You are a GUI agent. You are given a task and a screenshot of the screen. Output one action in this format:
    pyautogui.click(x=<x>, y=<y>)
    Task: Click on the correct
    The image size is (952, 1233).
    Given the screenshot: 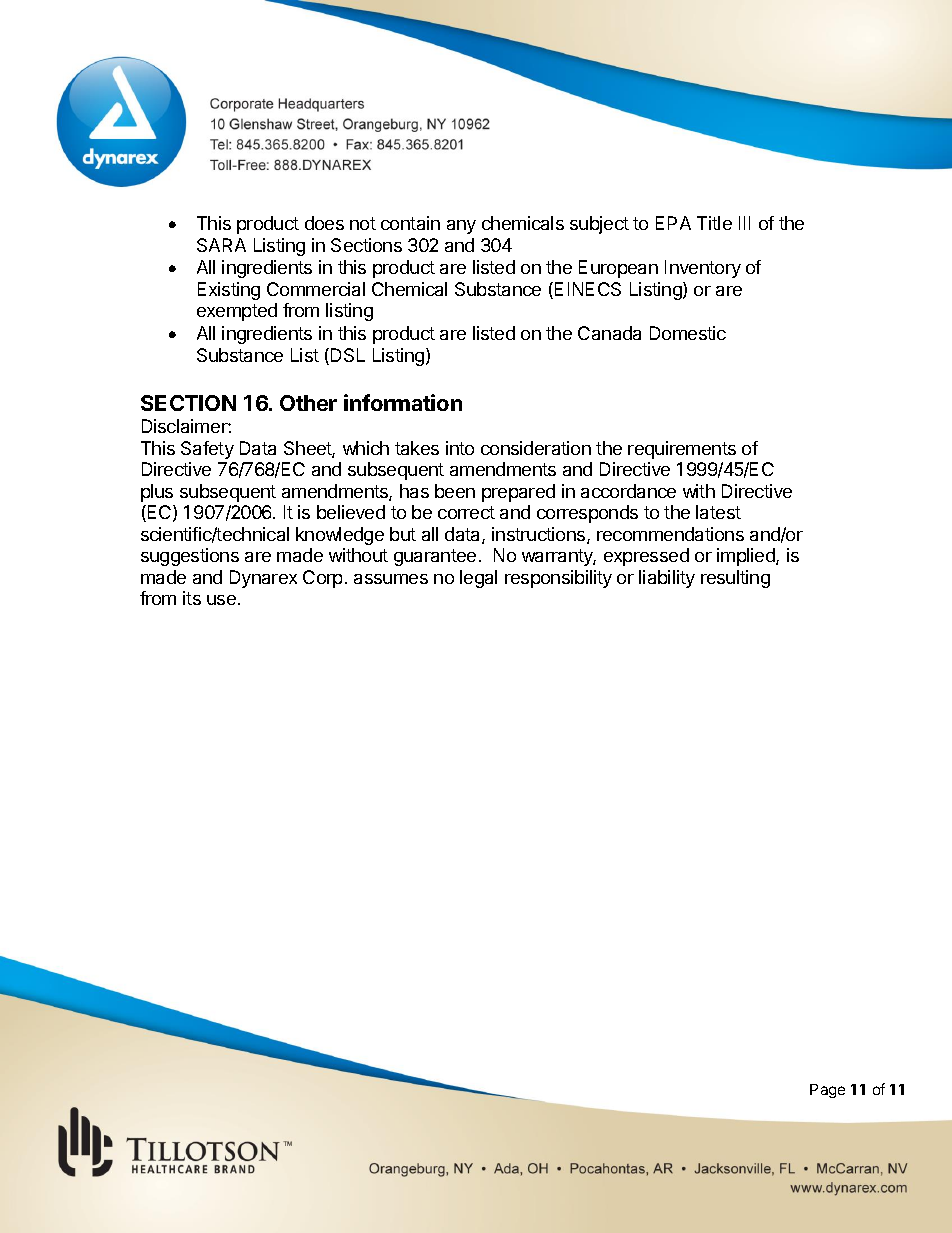 What is the action you would take?
    pyautogui.click(x=466, y=512)
